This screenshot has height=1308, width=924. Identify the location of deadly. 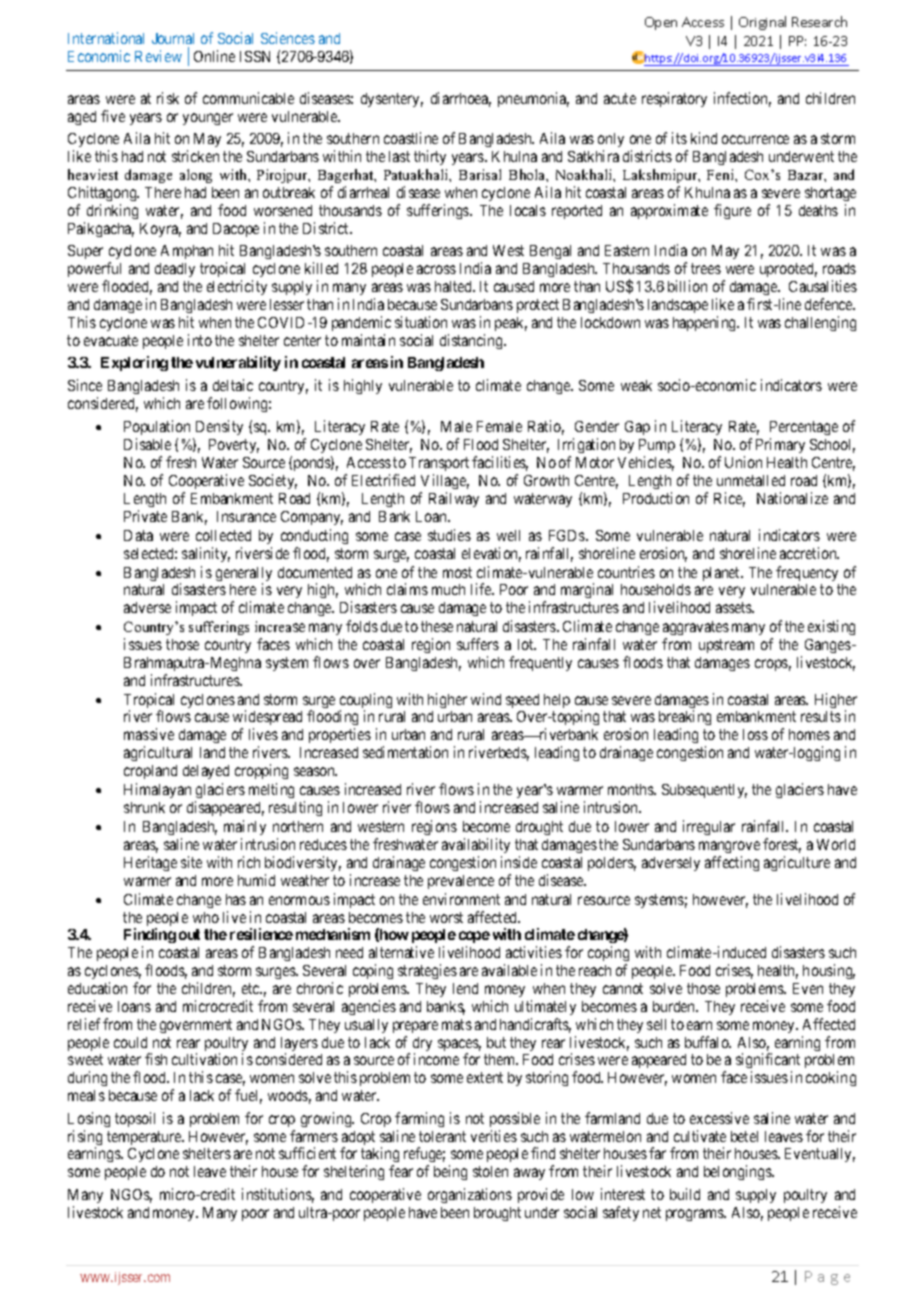
(175, 270).
